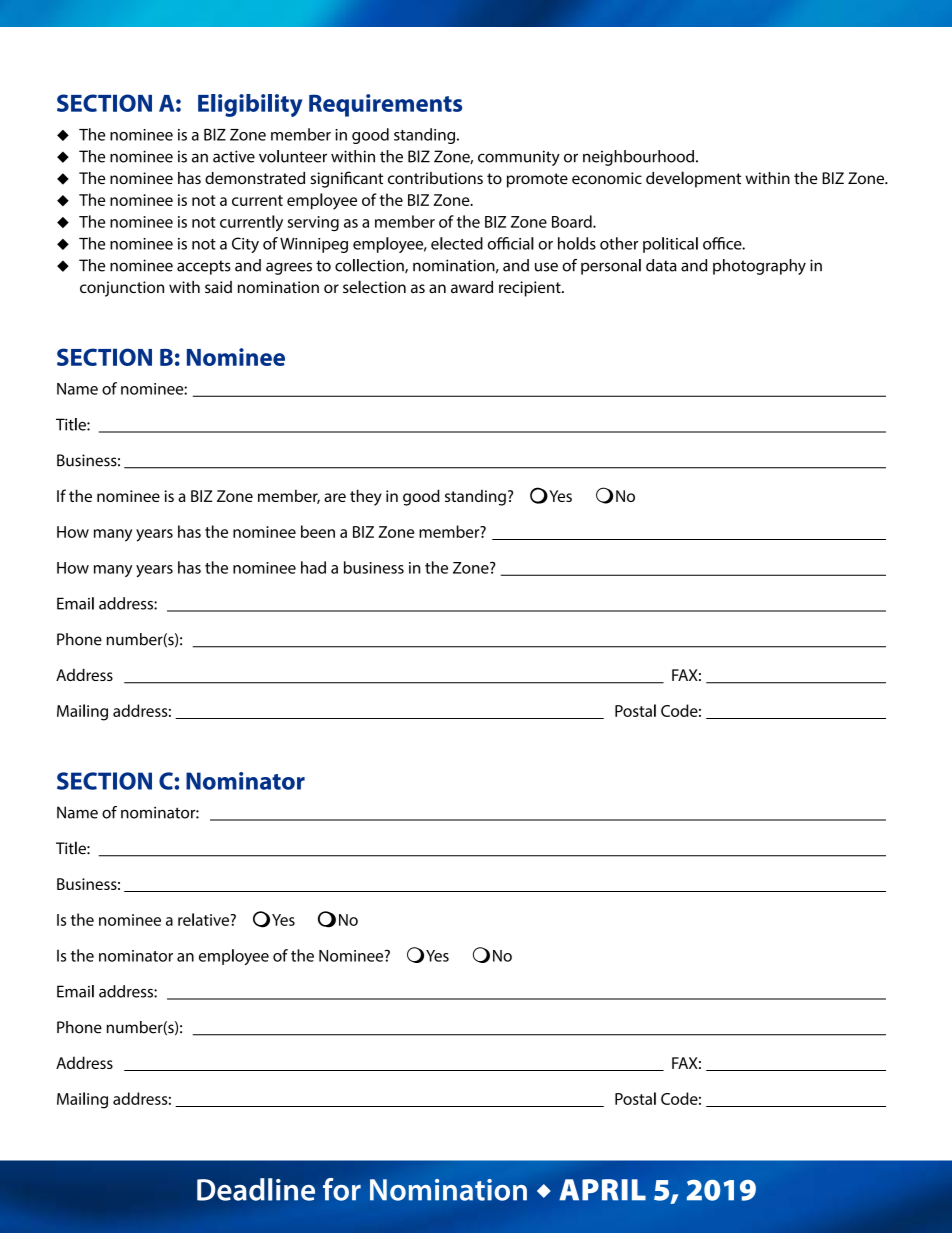 Image resolution: width=952 pixels, height=1233 pixels. What do you see at coordinates (693, 179) in the page?
I see `development` at bounding box center [693, 179].
